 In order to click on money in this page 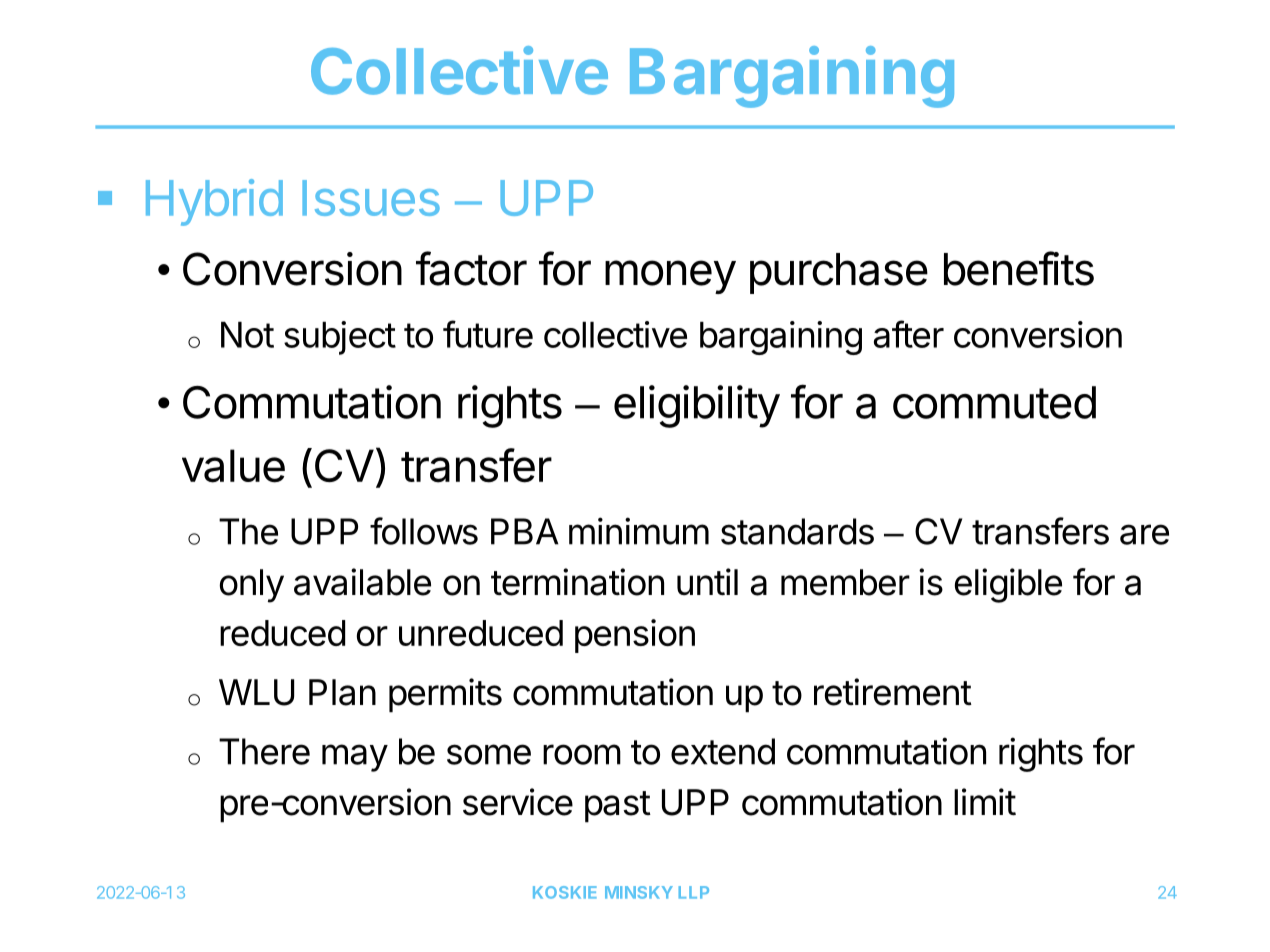, I will do `click(670, 277)`.
